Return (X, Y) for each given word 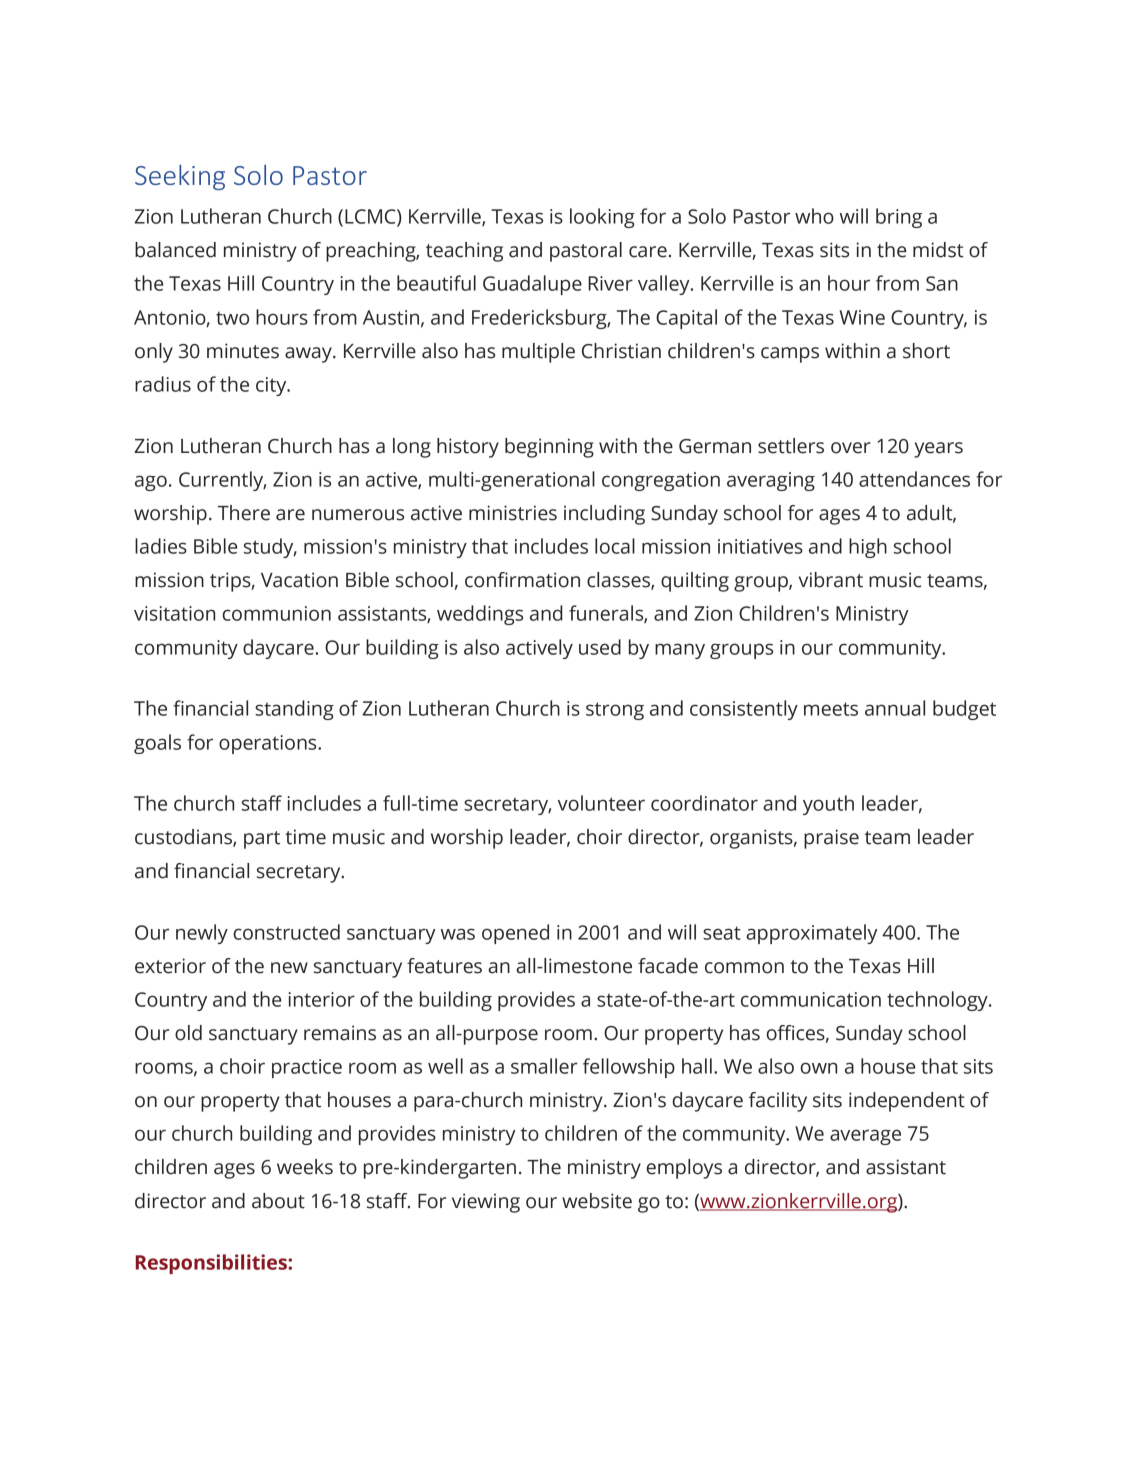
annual (895, 708)
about (278, 1201)
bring (899, 218)
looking (602, 218)
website (597, 1201)
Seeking (180, 177)
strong (615, 711)
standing (294, 710)
